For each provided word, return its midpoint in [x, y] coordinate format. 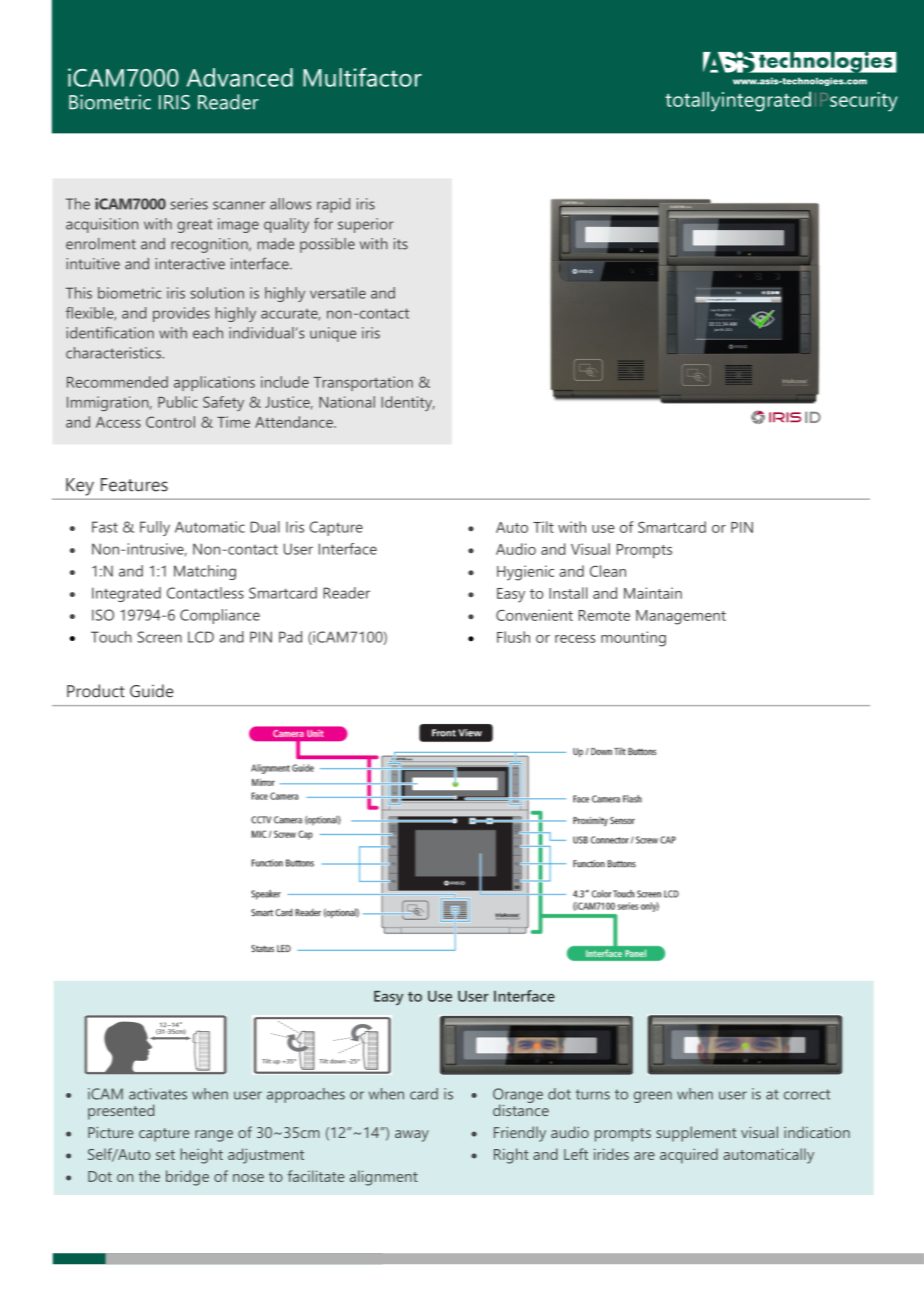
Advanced [240, 77]
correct [807, 1094]
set [165, 1155]
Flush [513, 637]
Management [681, 617]
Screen [159, 637]
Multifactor [362, 77]
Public [178, 402]
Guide [152, 691]
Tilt [543, 527]
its [401, 244]
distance [521, 1109]
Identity [408, 403]
